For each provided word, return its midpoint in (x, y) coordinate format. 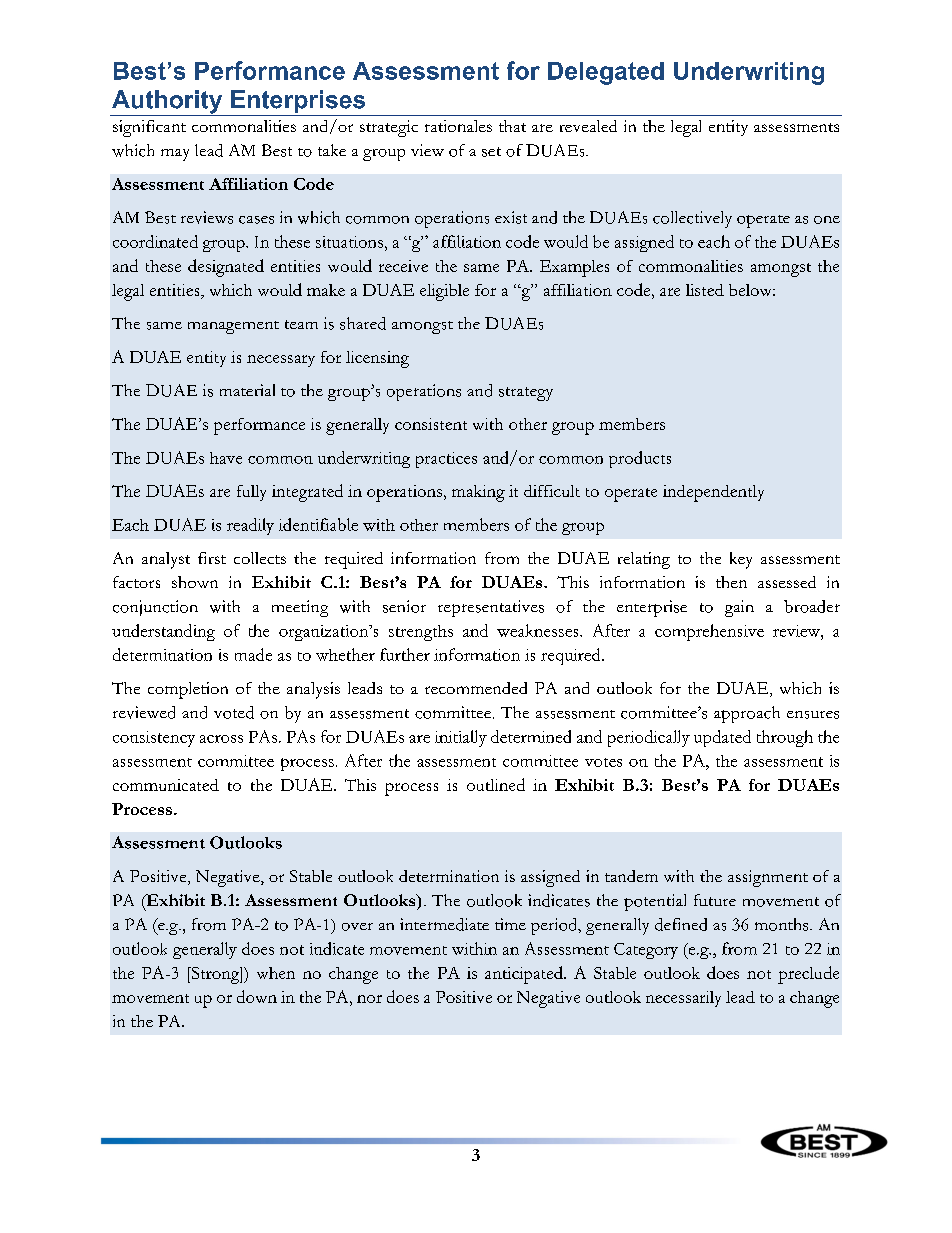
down (257, 996)
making (478, 493)
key (741, 560)
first (212, 558)
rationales (458, 126)
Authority (167, 103)
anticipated (525, 975)
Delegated (606, 73)
